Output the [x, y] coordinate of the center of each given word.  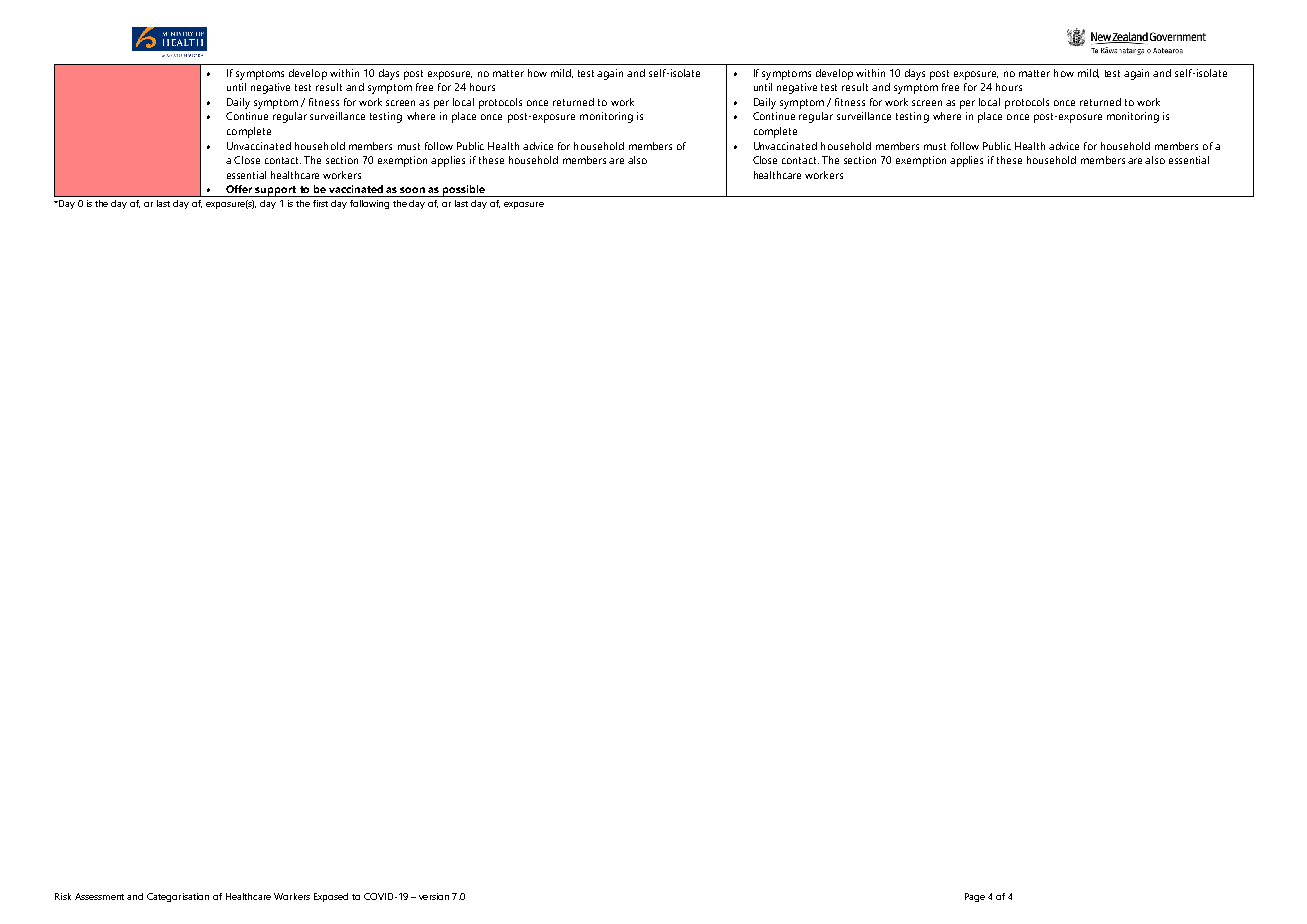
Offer [239, 189]
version [434, 896]
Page [975, 897]
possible [464, 191]
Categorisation [178, 897]
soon [412, 190]
